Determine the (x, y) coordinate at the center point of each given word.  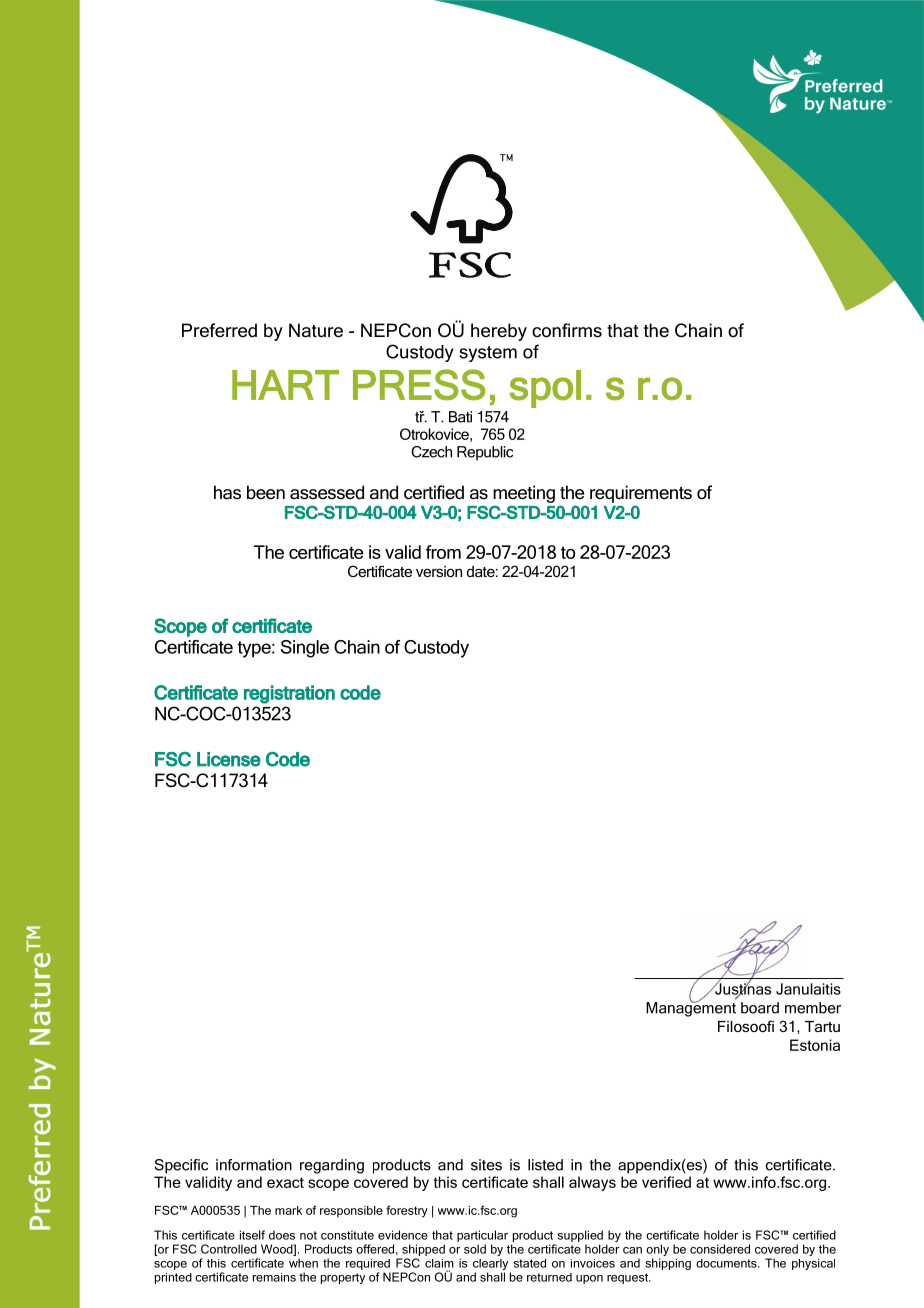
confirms (567, 330)
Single (305, 649)
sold (475, 1249)
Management (691, 1008)
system (488, 354)
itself (252, 1235)
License (229, 759)
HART (285, 385)
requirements (641, 494)
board (760, 1008)
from (443, 552)
